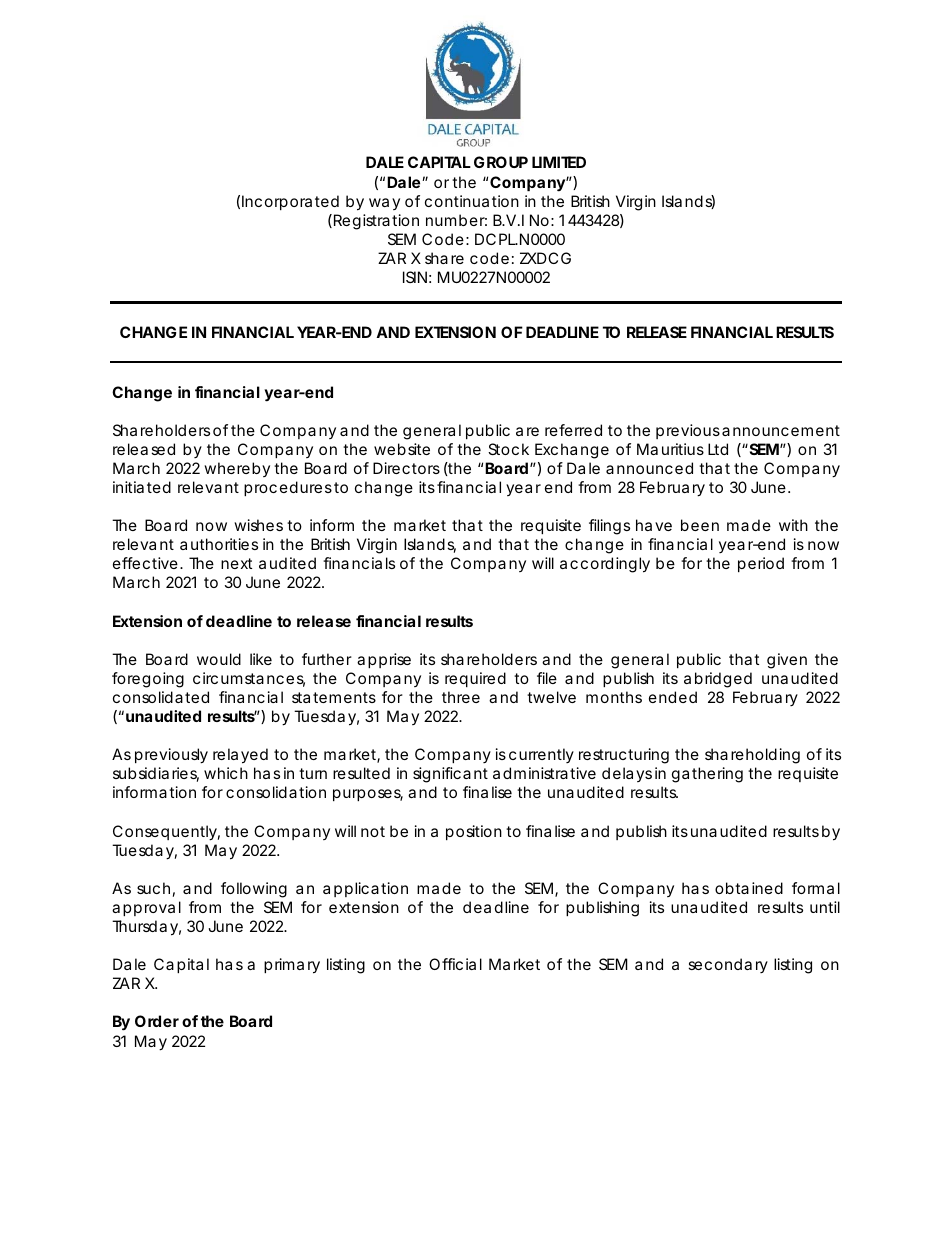 This page has width=952, height=1233. Describe the element at coordinates (290, 202) in the page. I see `Incorporated` at that location.
